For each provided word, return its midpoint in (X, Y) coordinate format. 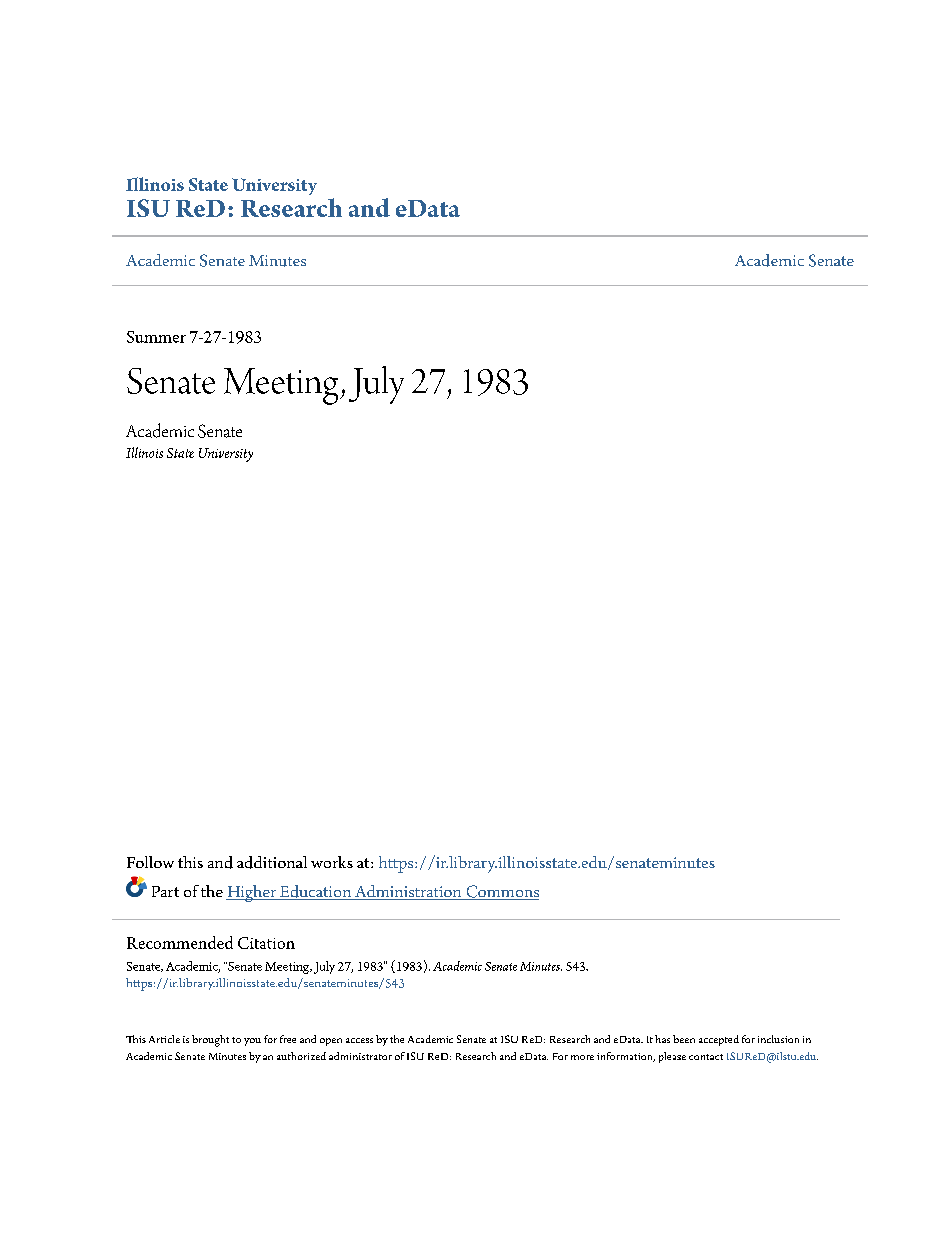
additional (272, 862)
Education (315, 892)
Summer (156, 337)
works (332, 862)
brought (210, 1041)
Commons (501, 892)
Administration (408, 892)
